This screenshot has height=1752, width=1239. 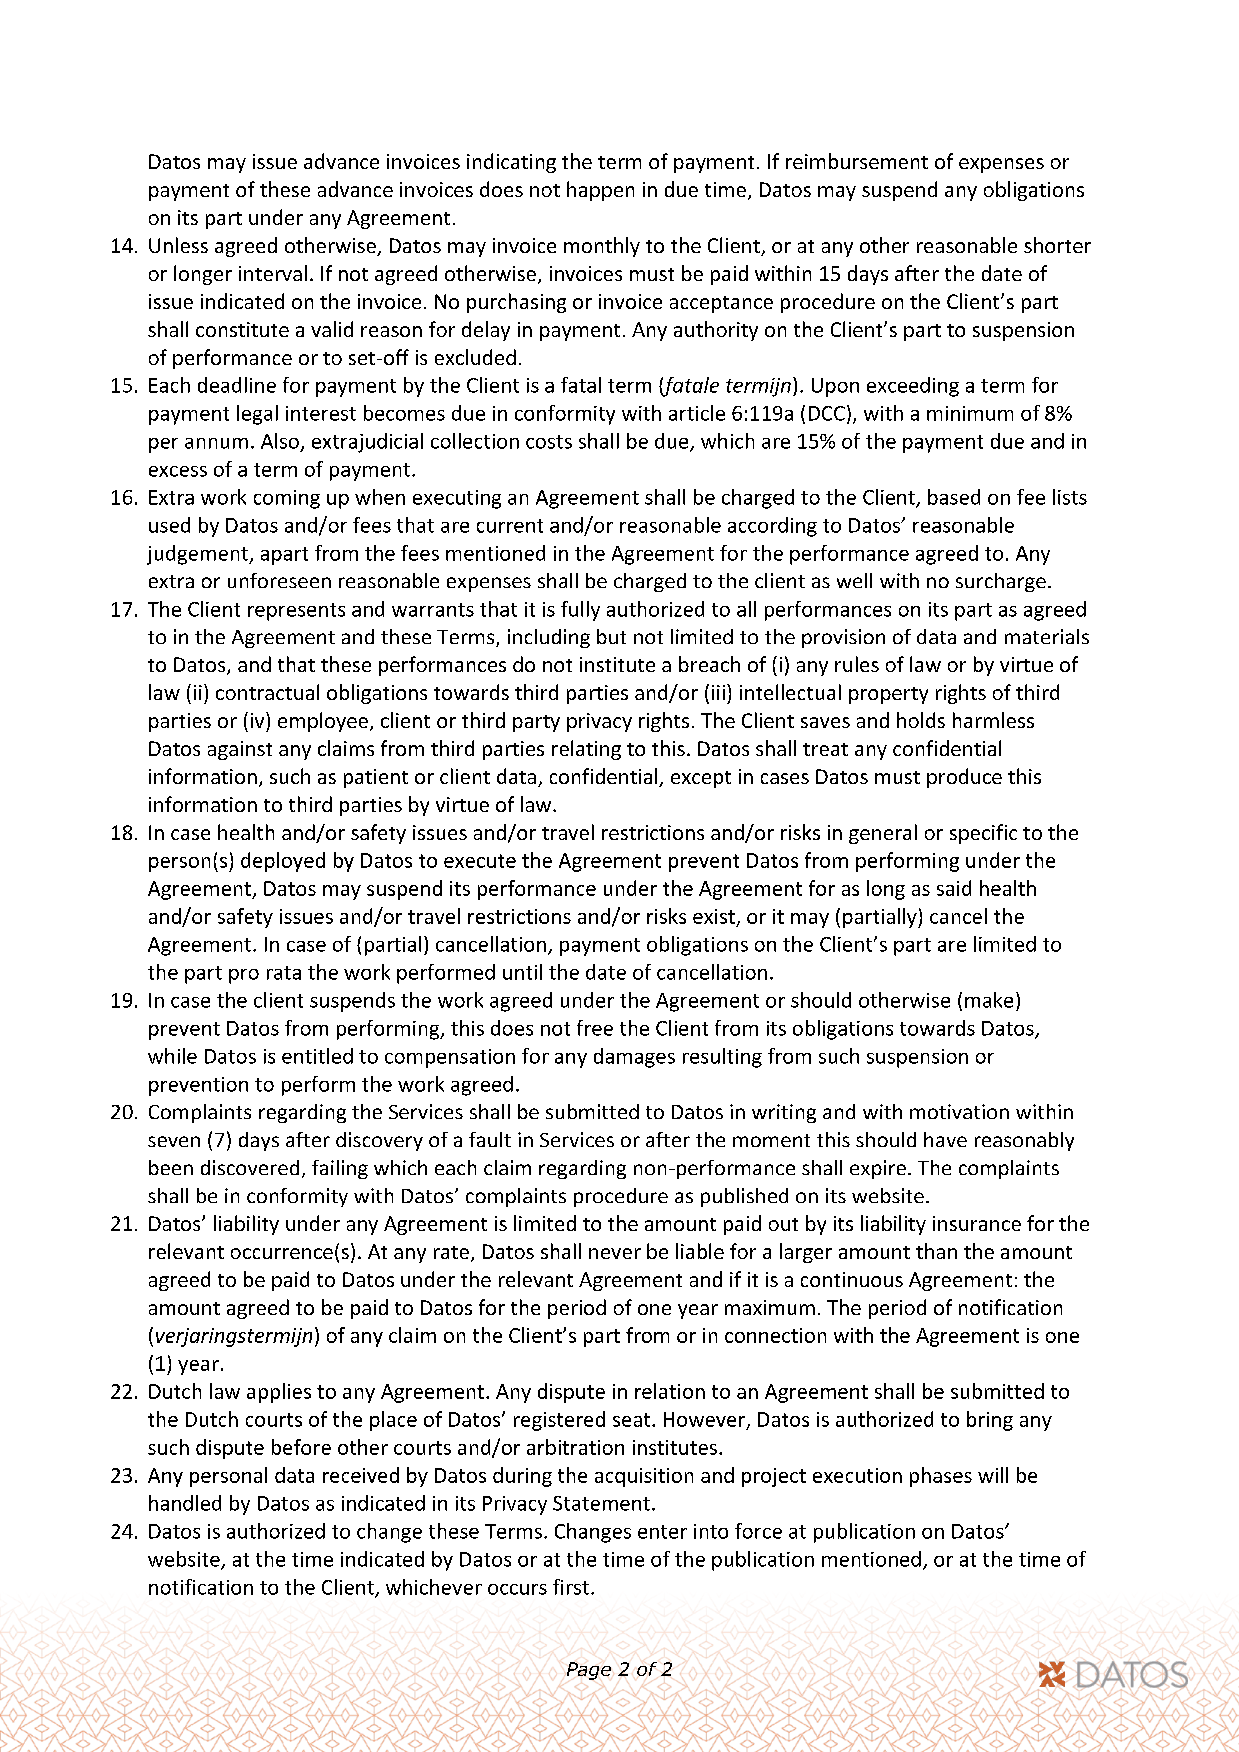 What do you see at coordinates (580, 611) in the screenshot?
I see `fully` at bounding box center [580, 611].
